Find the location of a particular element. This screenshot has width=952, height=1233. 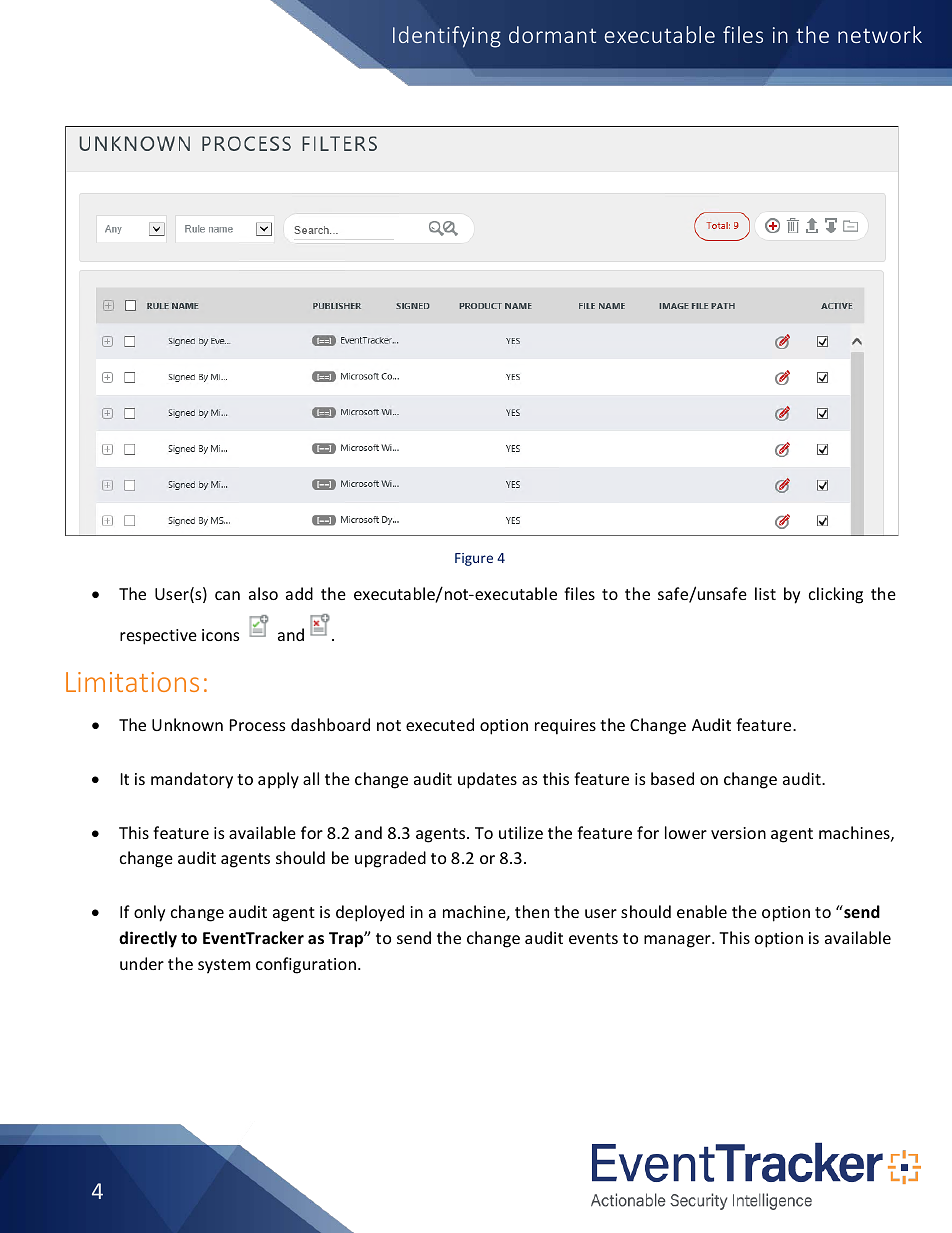

list is located at coordinates (765, 593).
